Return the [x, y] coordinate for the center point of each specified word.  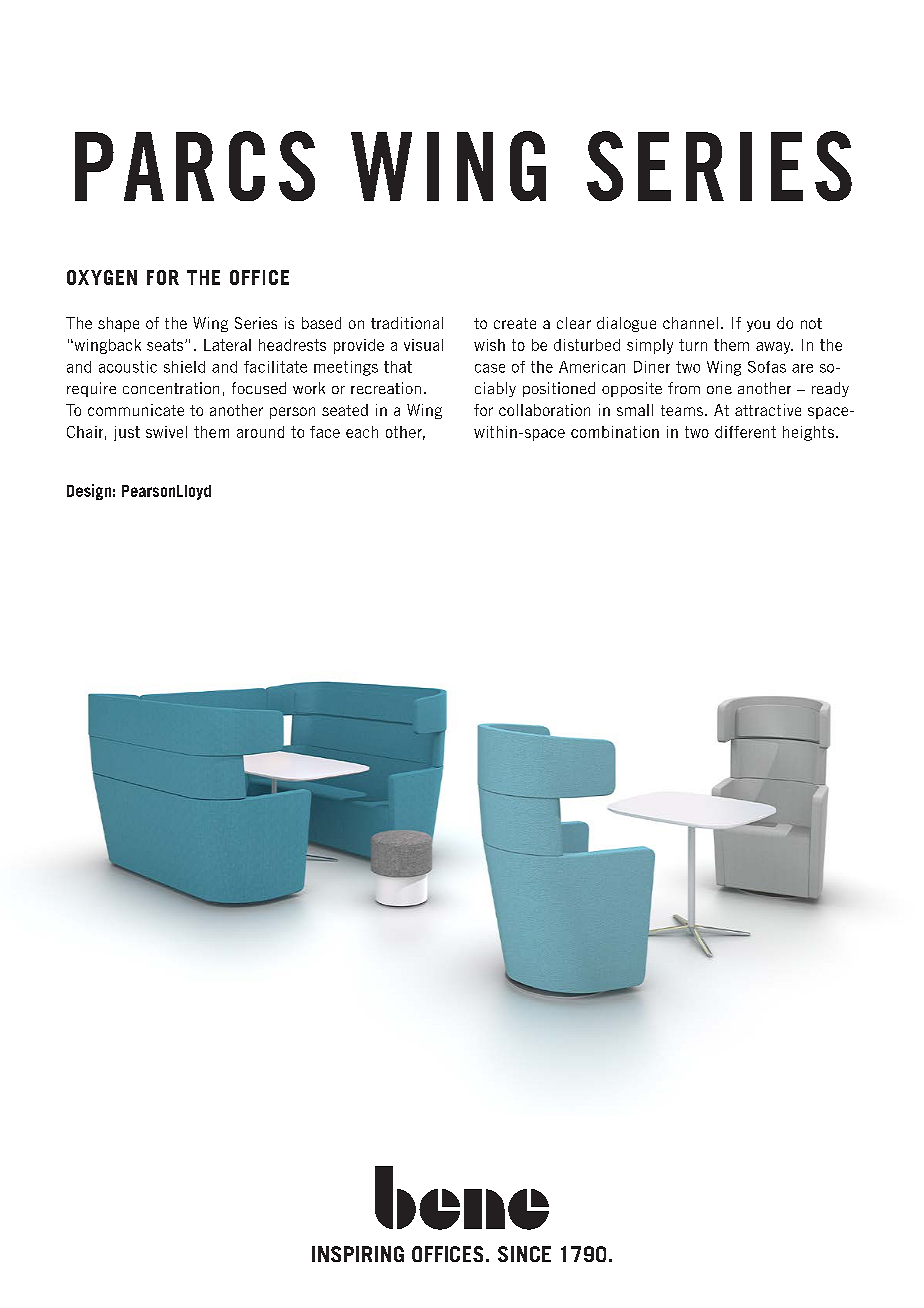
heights [808, 433]
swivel [166, 432]
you [758, 326]
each [362, 432]
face [325, 432]
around [260, 432]
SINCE [524, 1254]
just [127, 433]
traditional [407, 323]
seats [166, 345]
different [745, 432]
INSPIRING [358, 1254]
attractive [768, 410]
